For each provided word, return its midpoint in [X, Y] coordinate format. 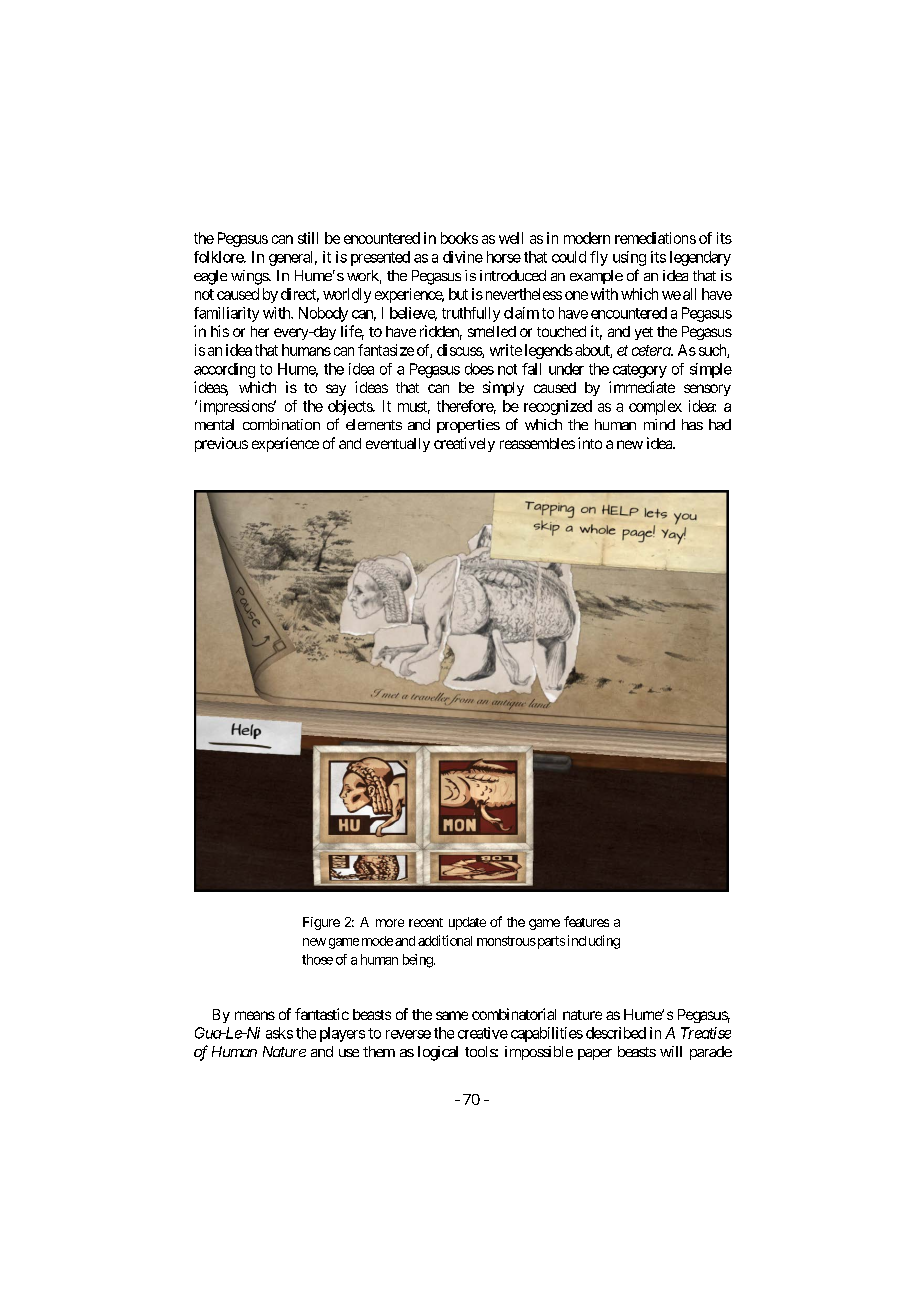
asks [279, 1033]
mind [659, 424]
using [629, 258]
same [452, 1015]
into [590, 443]
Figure [321, 923]
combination [281, 424]
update [467, 923]
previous [221, 444]
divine [463, 257]
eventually [398, 445]
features [586, 921]
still [308, 238]
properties [468, 426]
